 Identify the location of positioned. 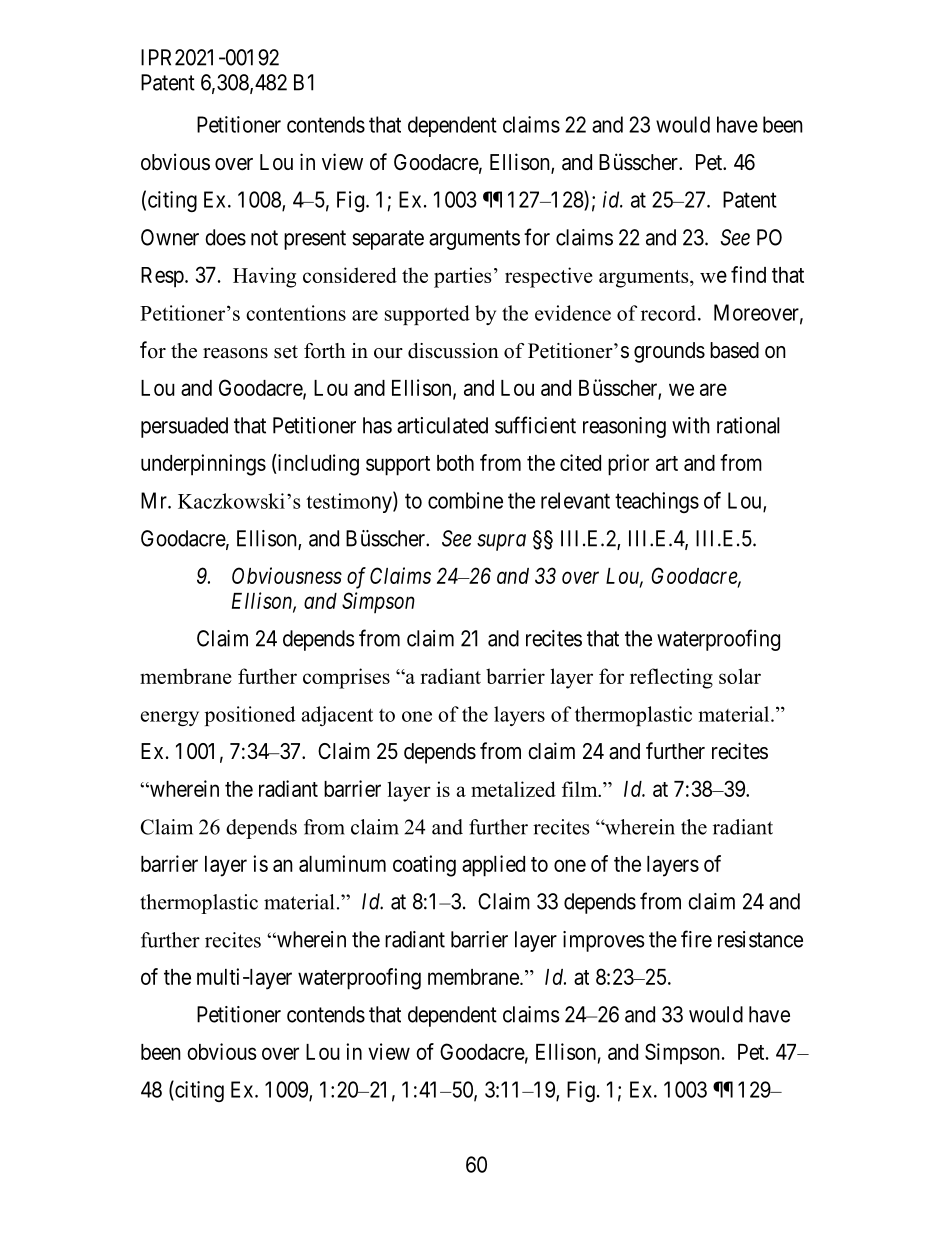
(250, 716).
